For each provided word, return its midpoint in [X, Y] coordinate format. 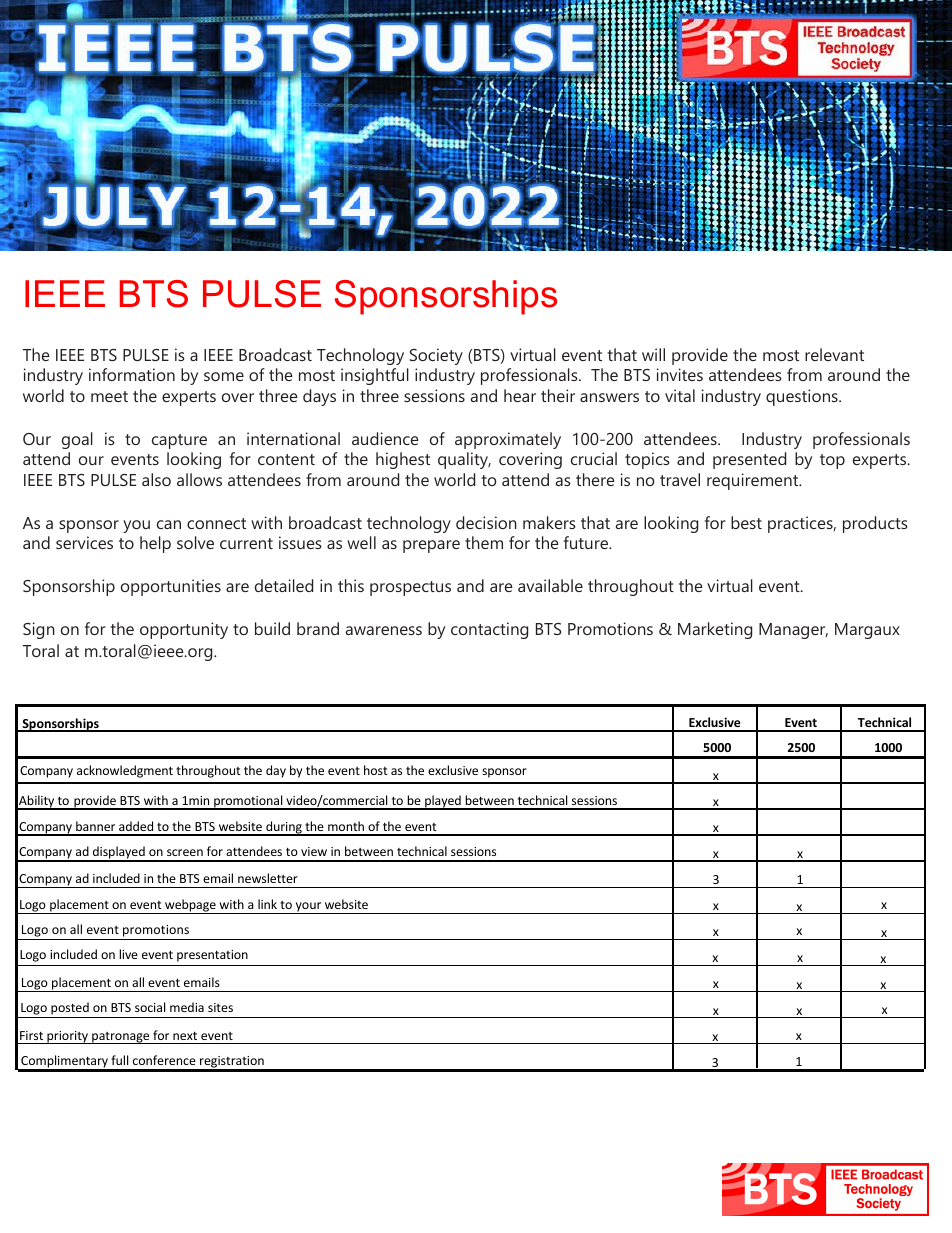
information [132, 374]
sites [220, 1007]
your [308, 908]
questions [803, 397]
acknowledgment [125, 771]
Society [436, 356]
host [376, 770]
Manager [793, 631]
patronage [121, 1038]
